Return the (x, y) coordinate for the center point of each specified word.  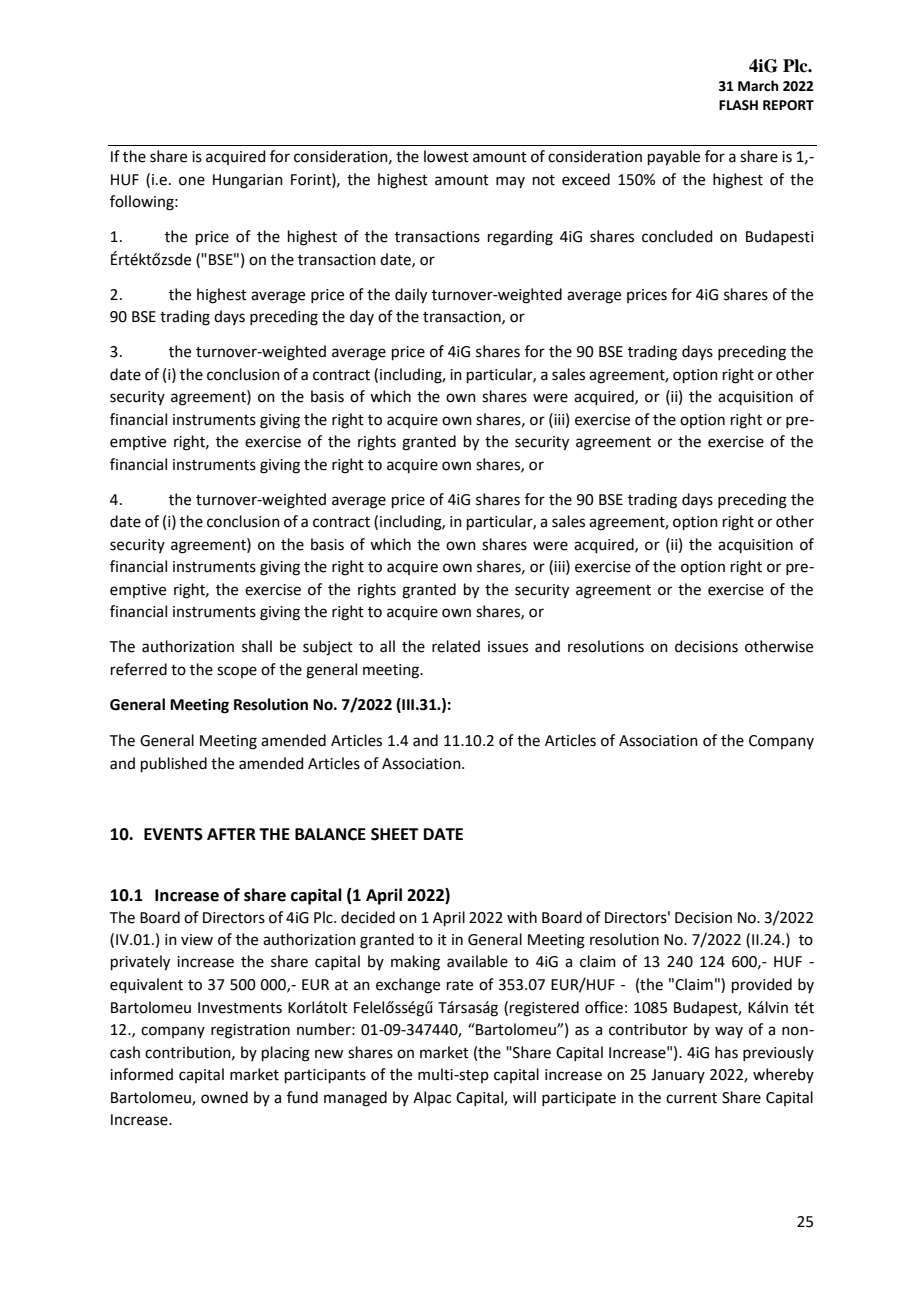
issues (508, 647)
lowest (446, 156)
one (192, 181)
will (524, 1097)
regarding (520, 238)
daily (411, 296)
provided (762, 985)
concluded (677, 236)
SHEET (395, 834)
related (456, 646)
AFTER (231, 834)
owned (224, 1097)
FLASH (738, 105)
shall (257, 646)
